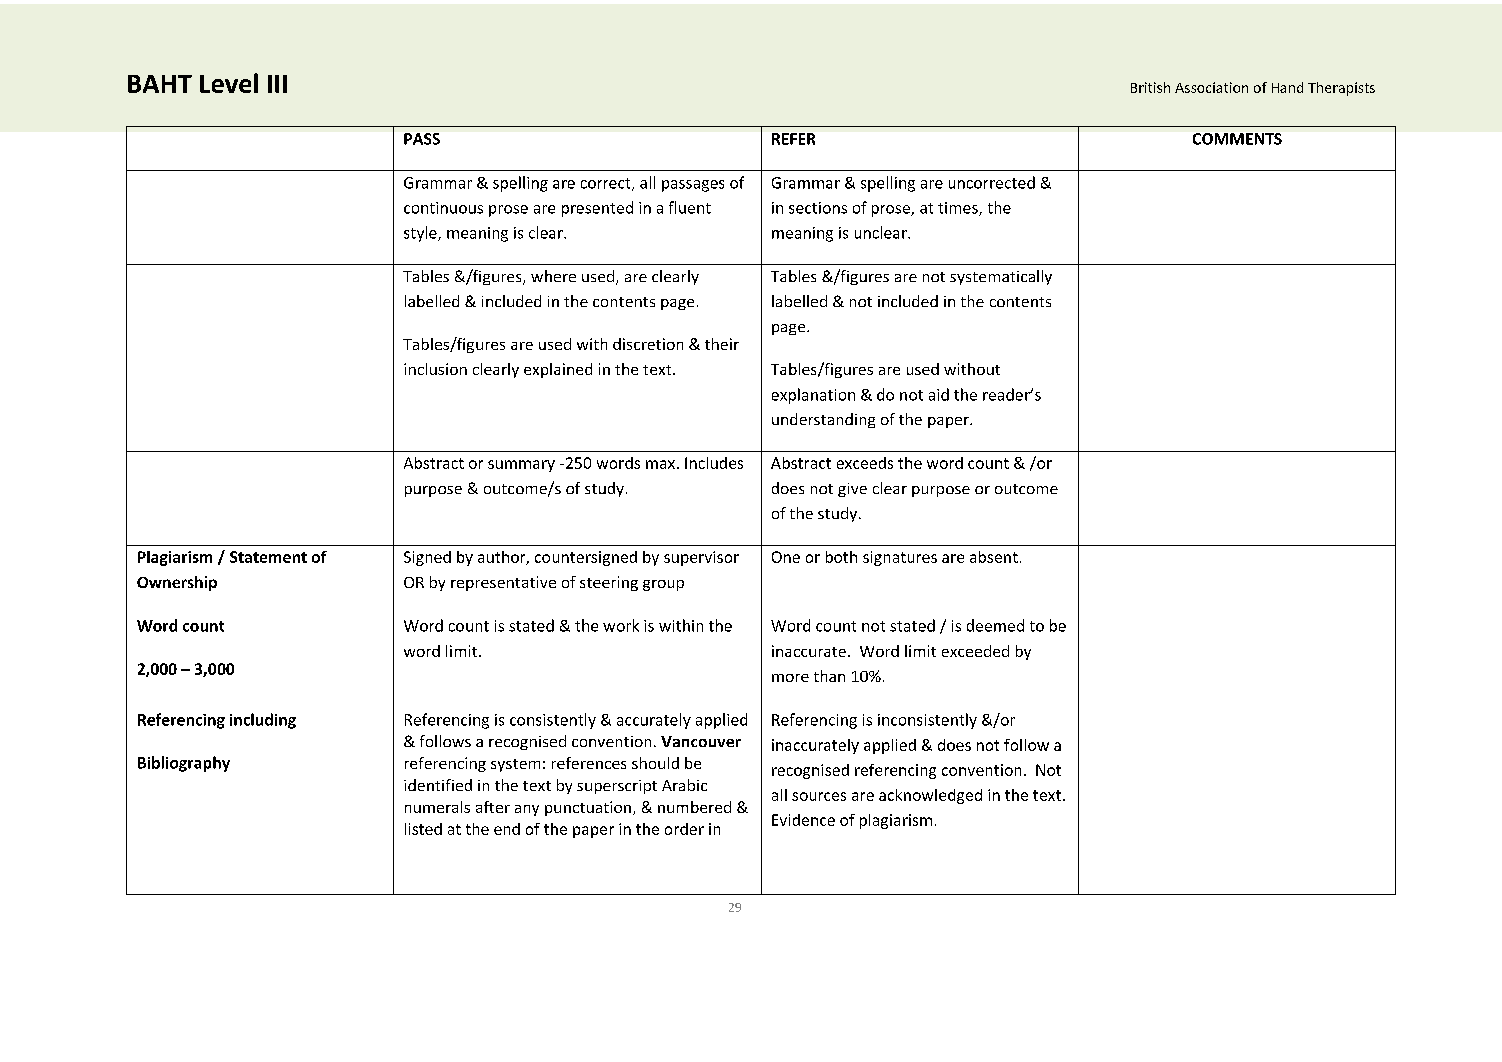 The height and width of the page is (1062, 1502). Describe the element at coordinates (553, 276) in the page. I see `where` at that location.
